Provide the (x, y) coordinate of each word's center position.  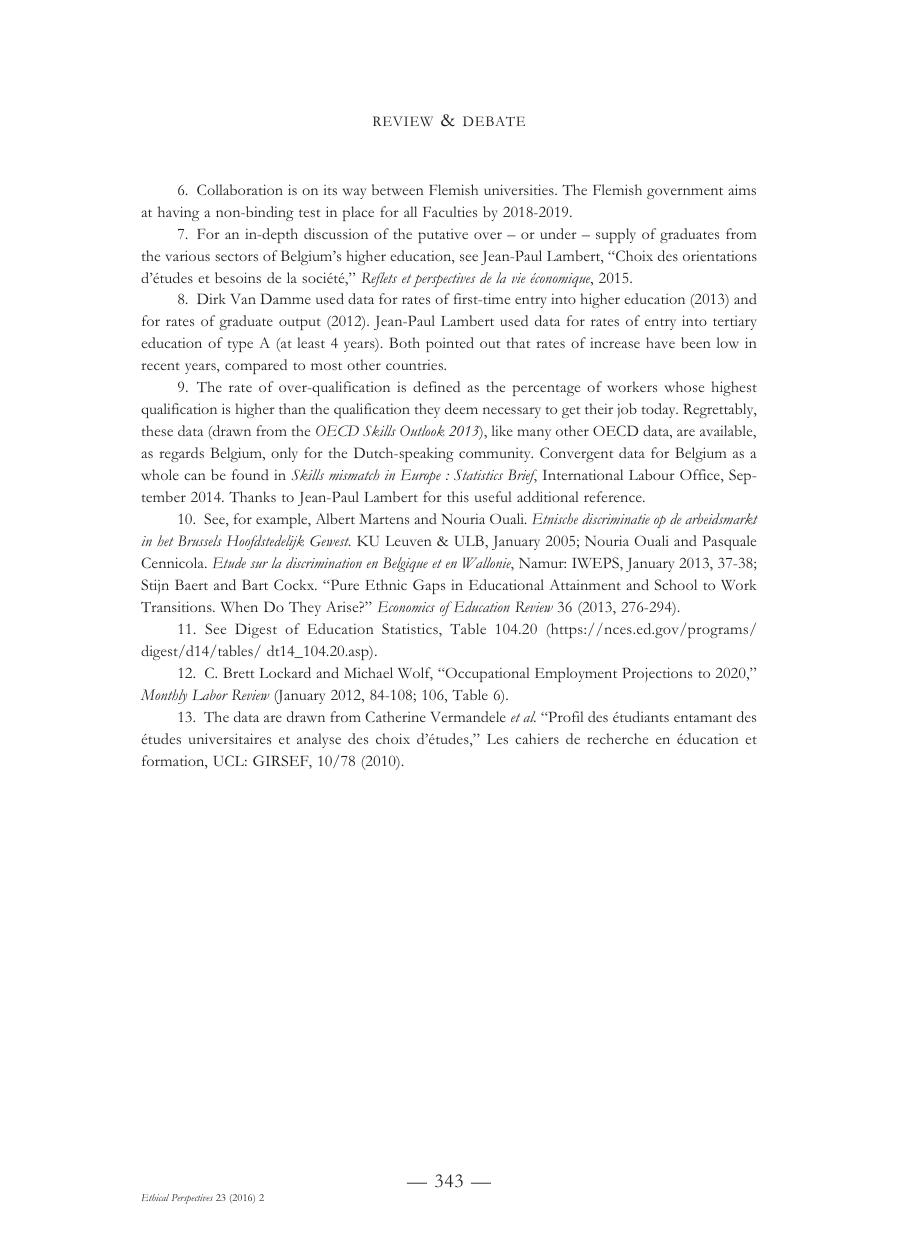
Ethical (155, 1197)
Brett (238, 672)
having (178, 213)
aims (742, 189)
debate (494, 121)
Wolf (415, 674)
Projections (657, 674)
